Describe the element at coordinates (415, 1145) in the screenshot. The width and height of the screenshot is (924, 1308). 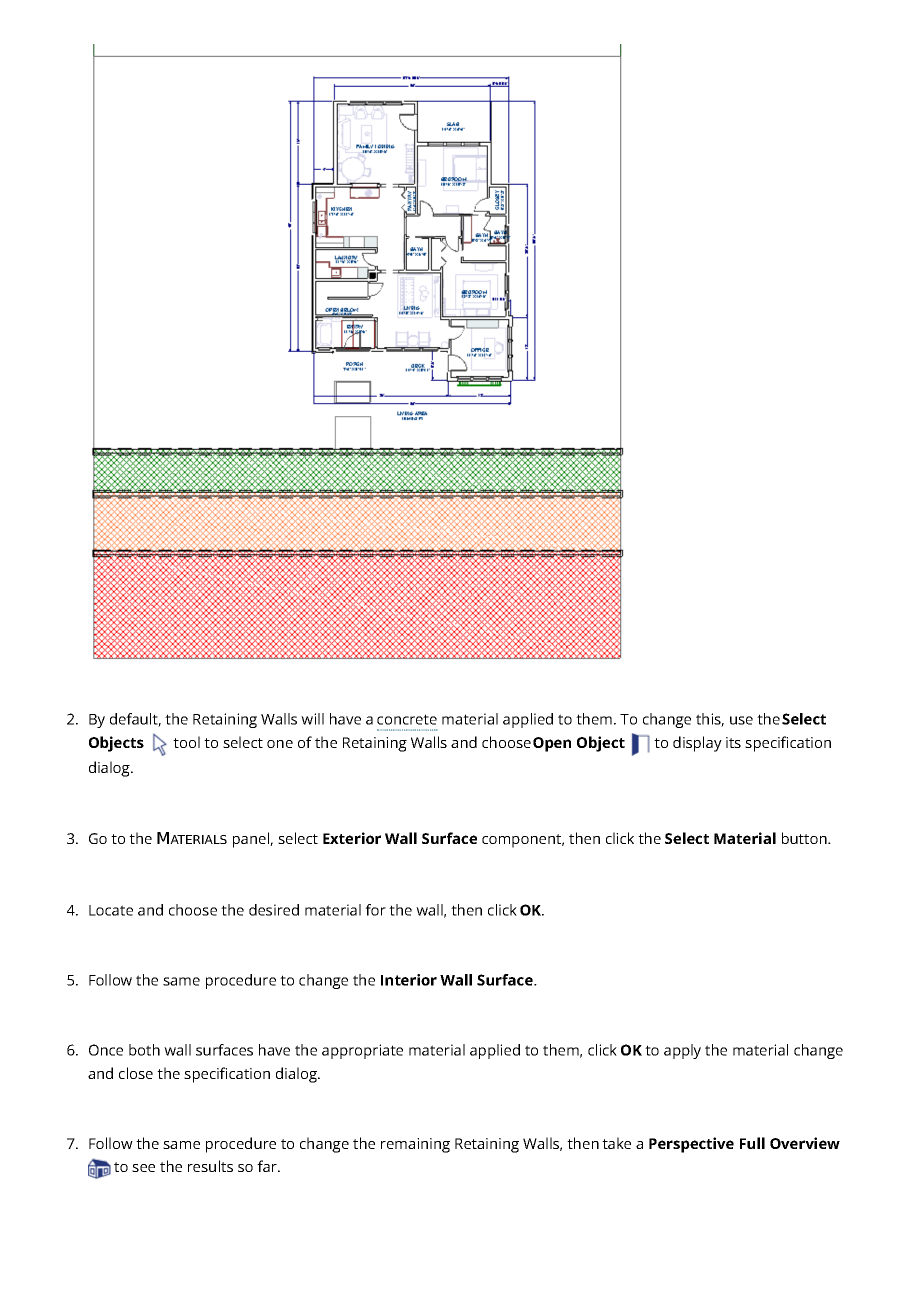
I see `remaining` at that location.
